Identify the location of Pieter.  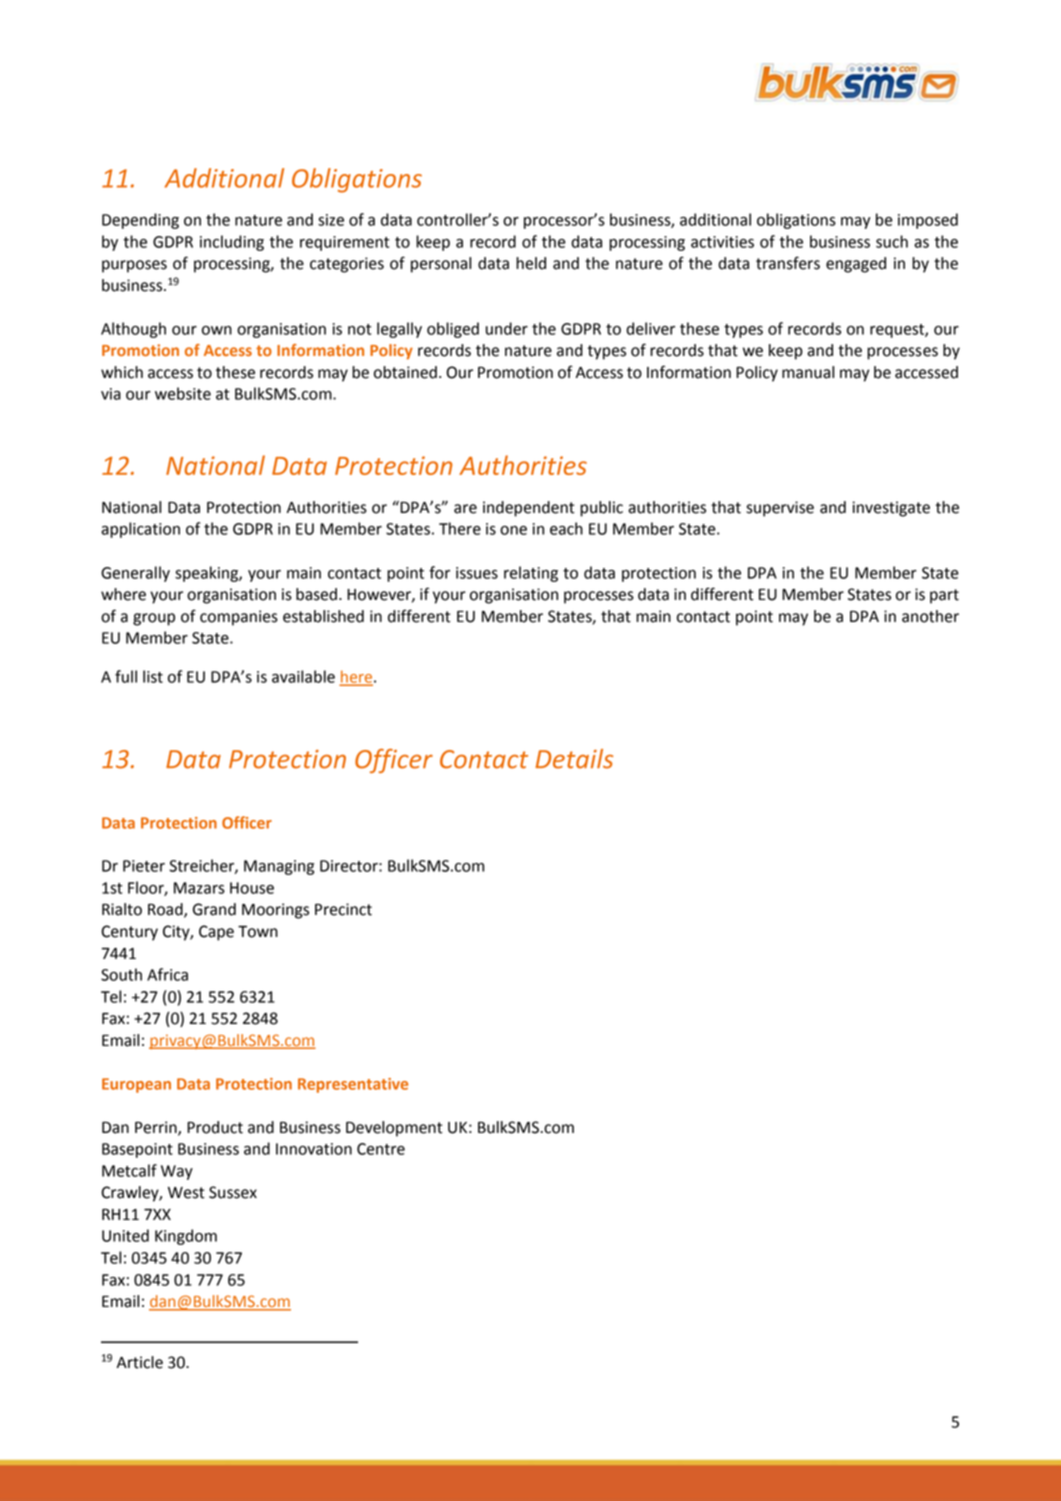
(144, 866).
